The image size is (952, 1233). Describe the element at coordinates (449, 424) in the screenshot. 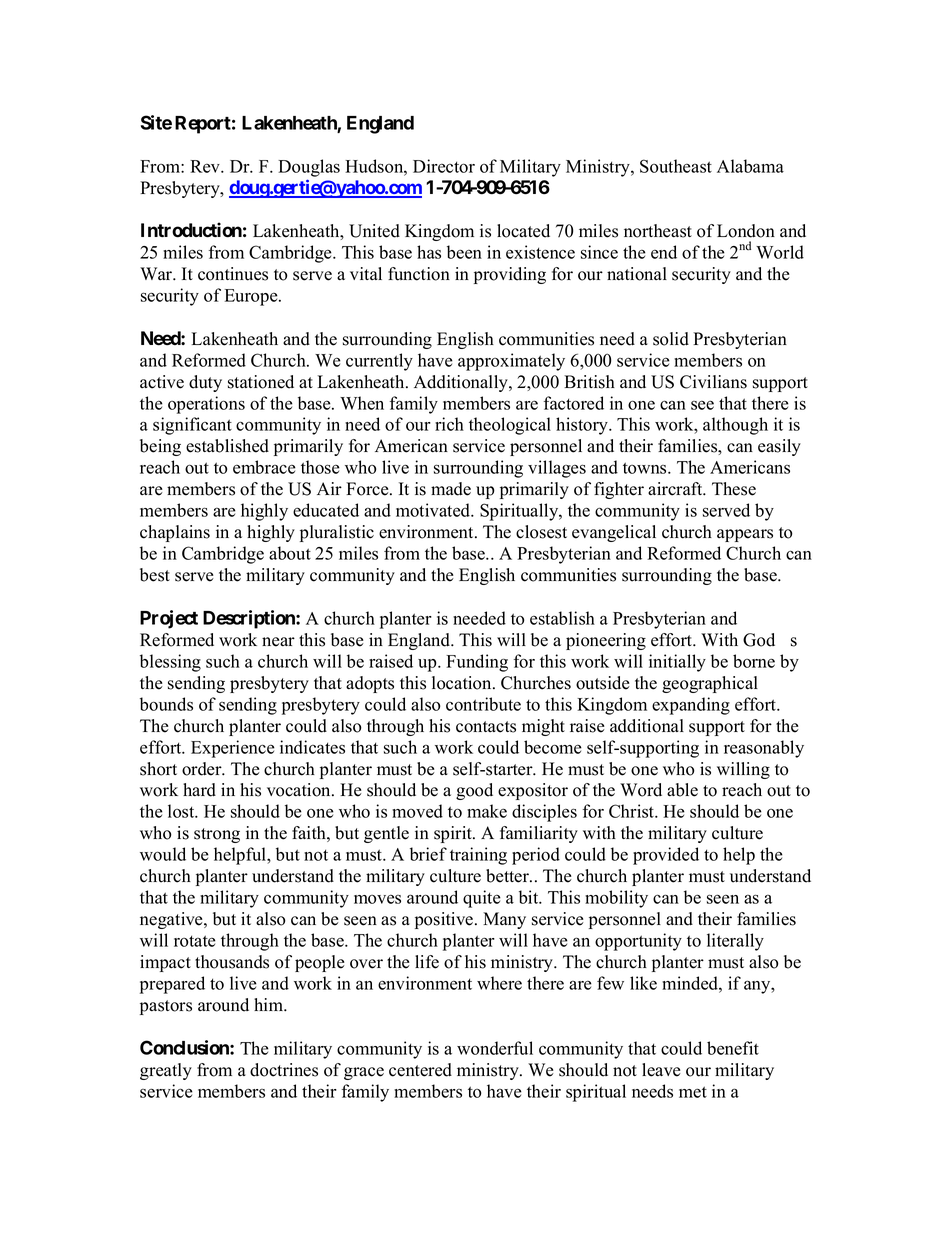

I see `rich` at that location.
